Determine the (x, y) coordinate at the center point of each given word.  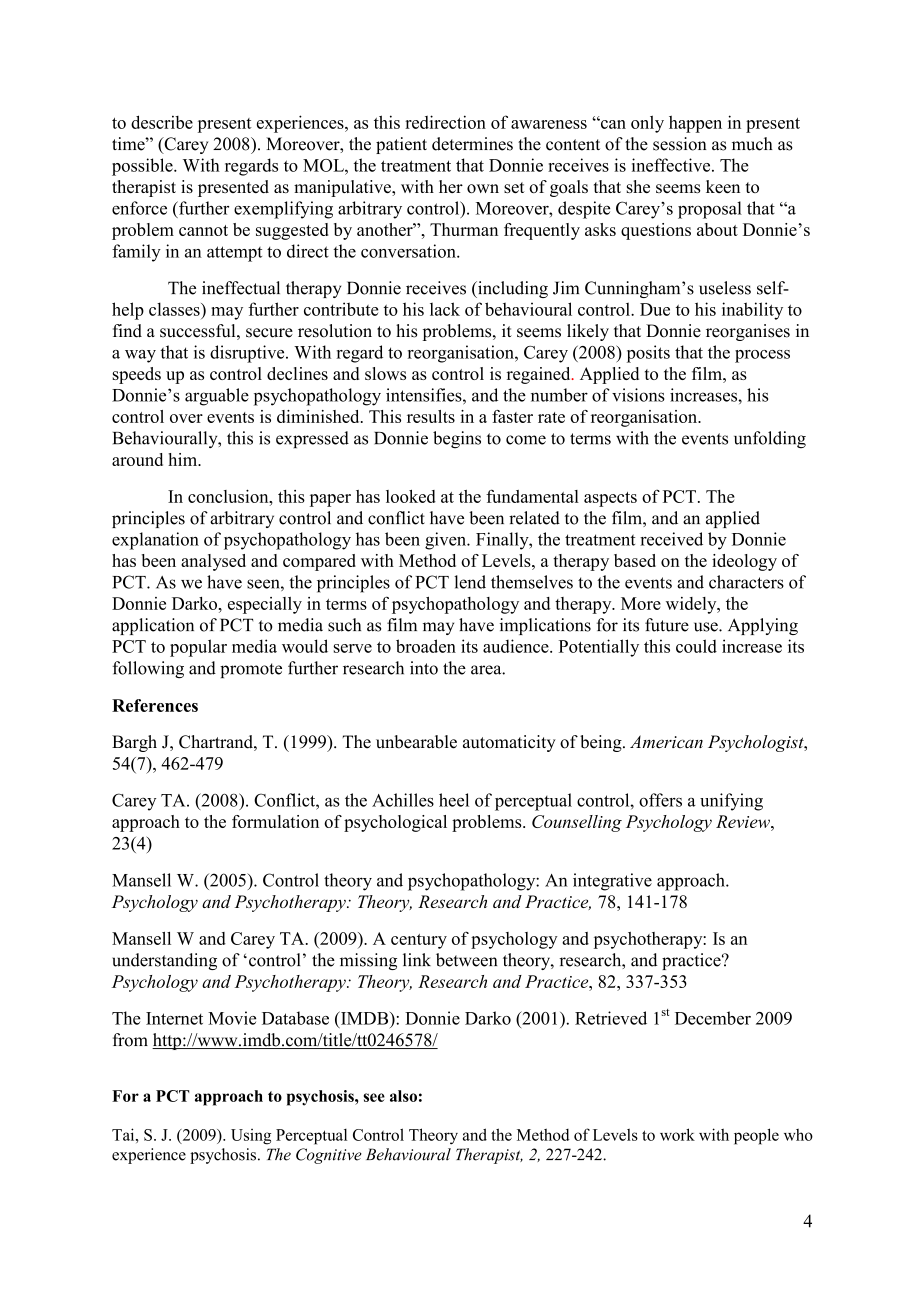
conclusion (229, 496)
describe (162, 122)
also (403, 1096)
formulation (275, 821)
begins (457, 439)
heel (454, 800)
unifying (731, 802)
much (752, 144)
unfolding (770, 439)
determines (472, 144)
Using (251, 1137)
